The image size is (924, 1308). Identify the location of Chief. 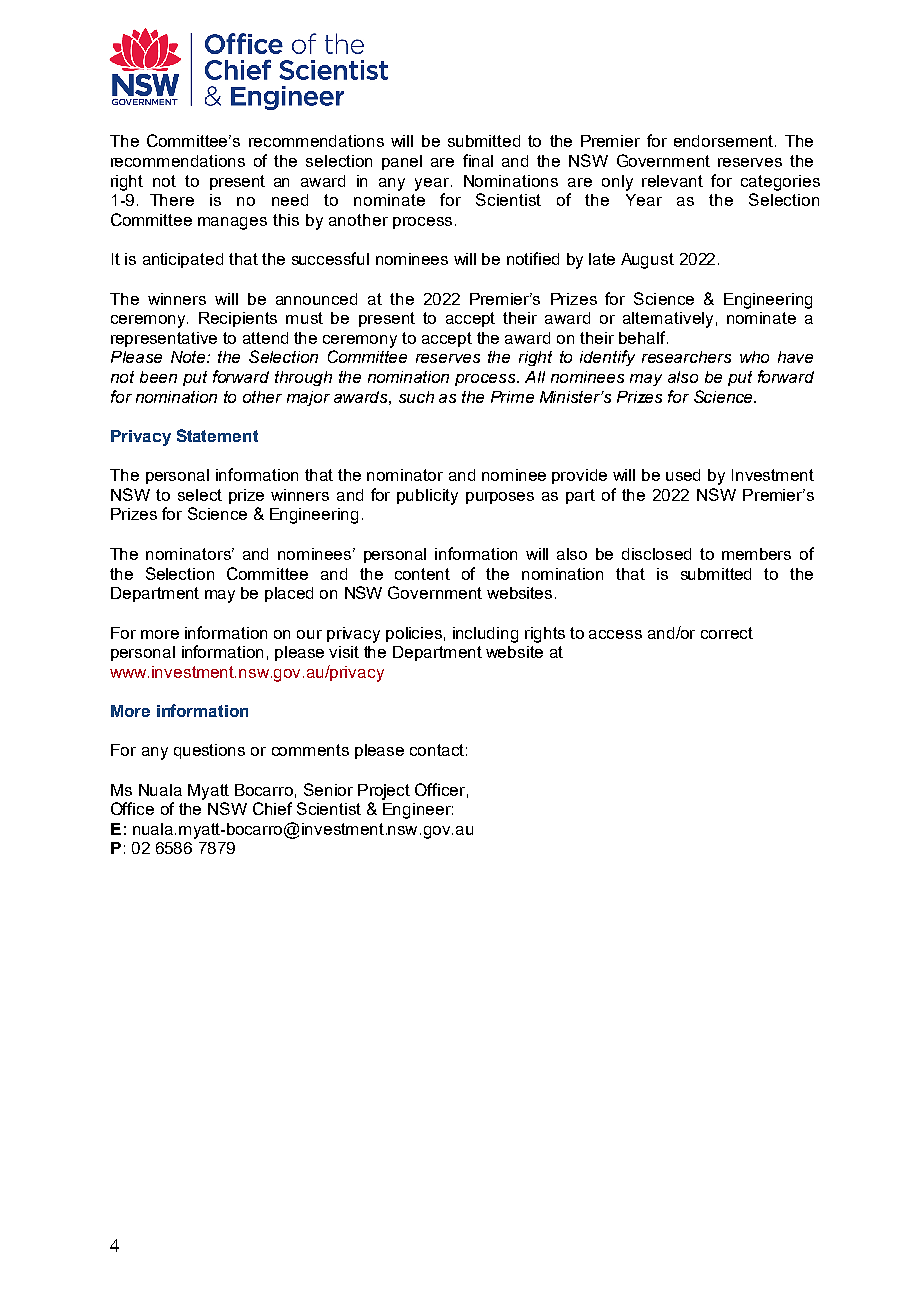
(272, 808).
